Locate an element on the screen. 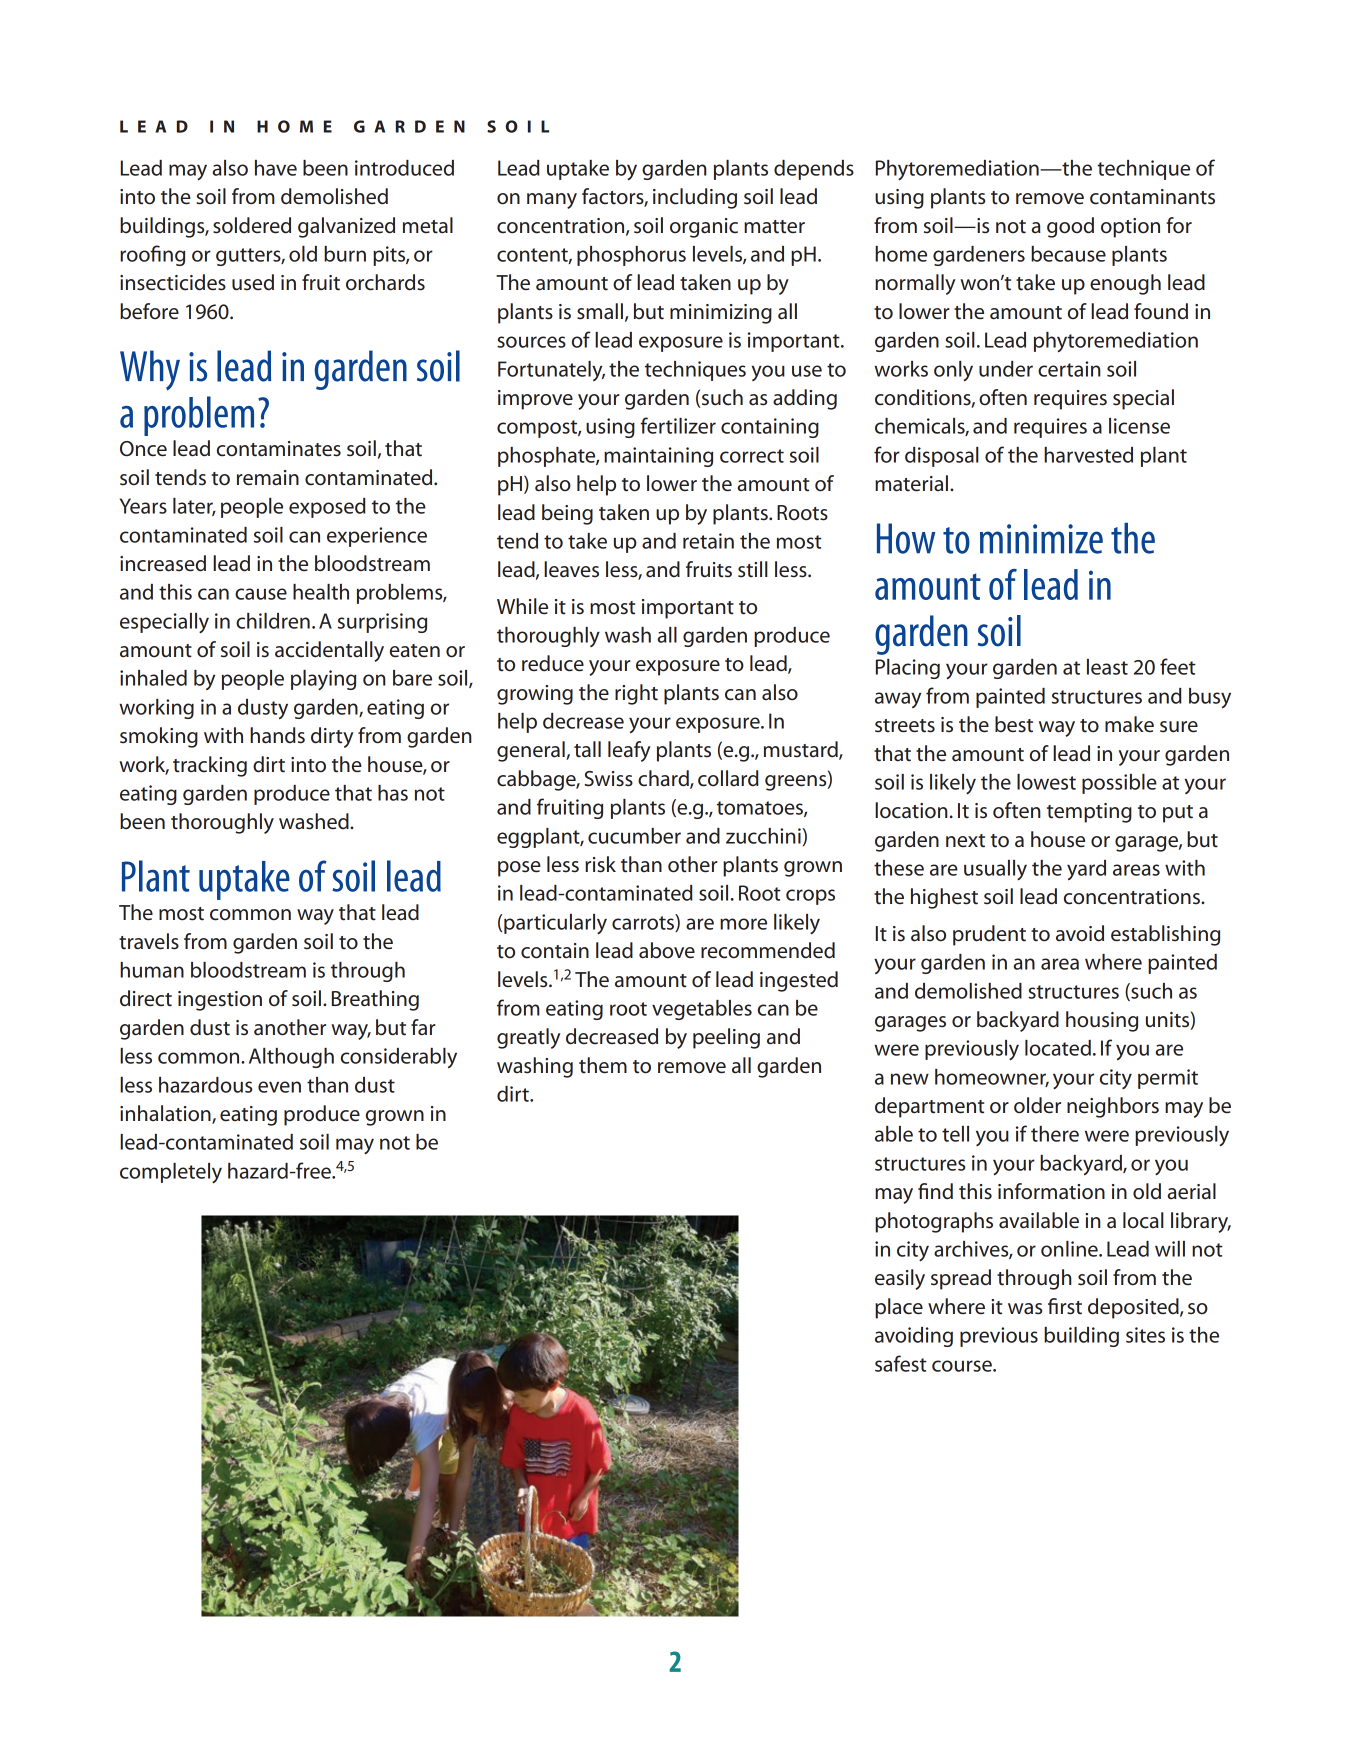 The height and width of the screenshot is (1748, 1351). have is located at coordinates (276, 168).
